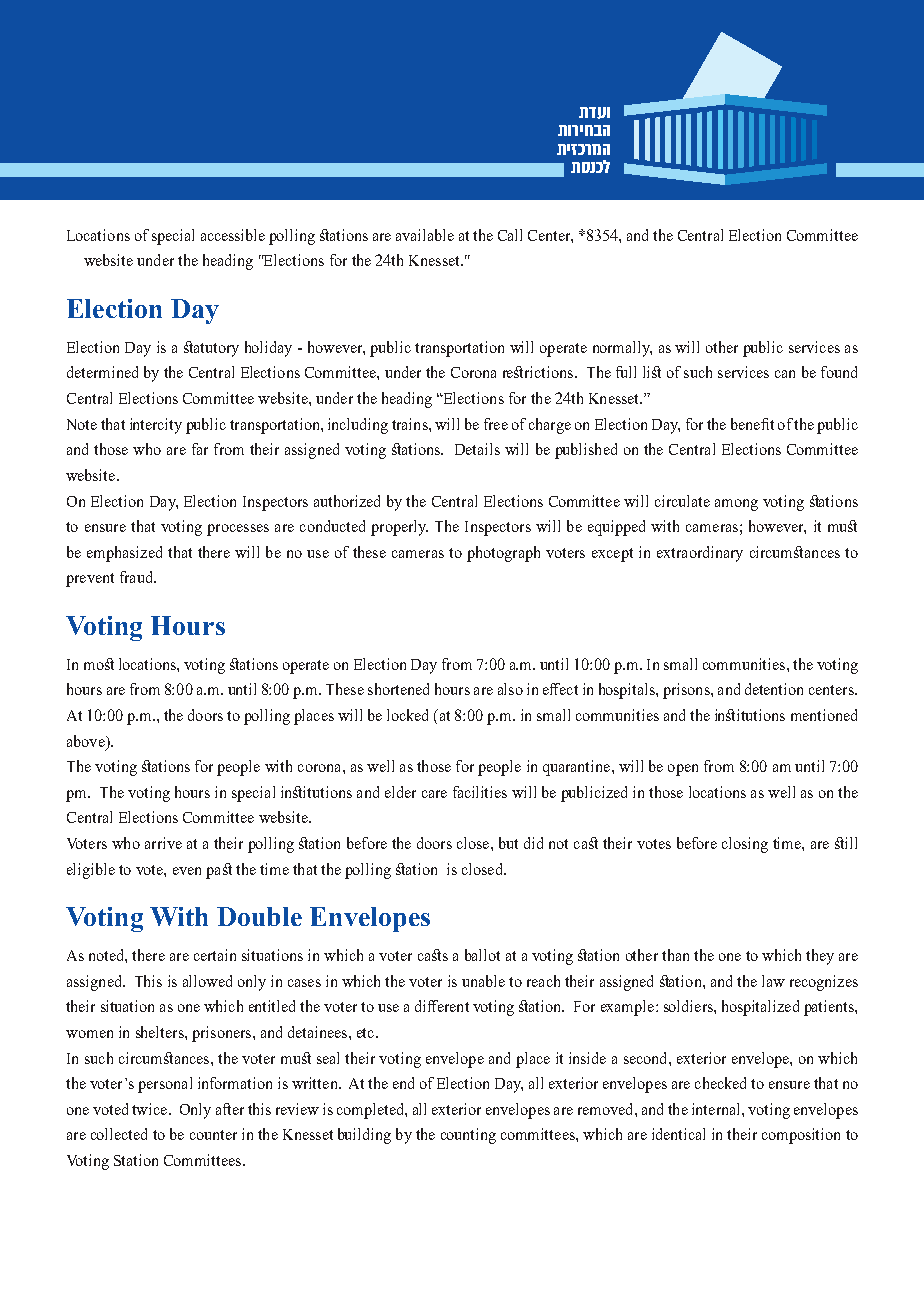  Describe the element at coordinates (124, 554) in the screenshot. I see `emphasized` at that location.
